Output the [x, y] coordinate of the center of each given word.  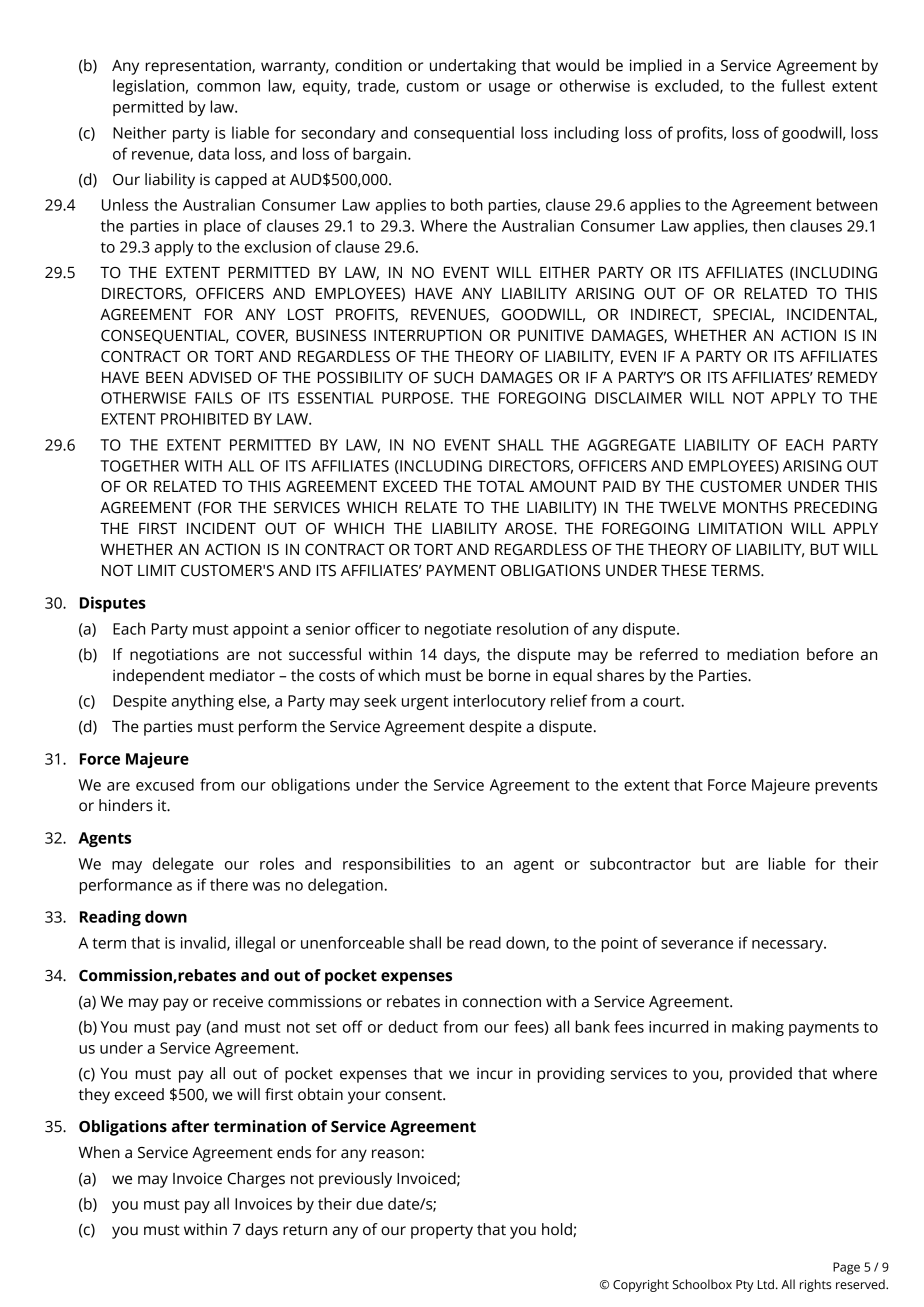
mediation [763, 654]
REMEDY [848, 377]
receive [238, 1001]
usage [509, 89]
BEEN [164, 377]
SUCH [453, 378]
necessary [789, 946]
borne [510, 675]
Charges [256, 1180]
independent [159, 677]
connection [502, 1001]
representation [199, 67]
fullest [803, 85]
